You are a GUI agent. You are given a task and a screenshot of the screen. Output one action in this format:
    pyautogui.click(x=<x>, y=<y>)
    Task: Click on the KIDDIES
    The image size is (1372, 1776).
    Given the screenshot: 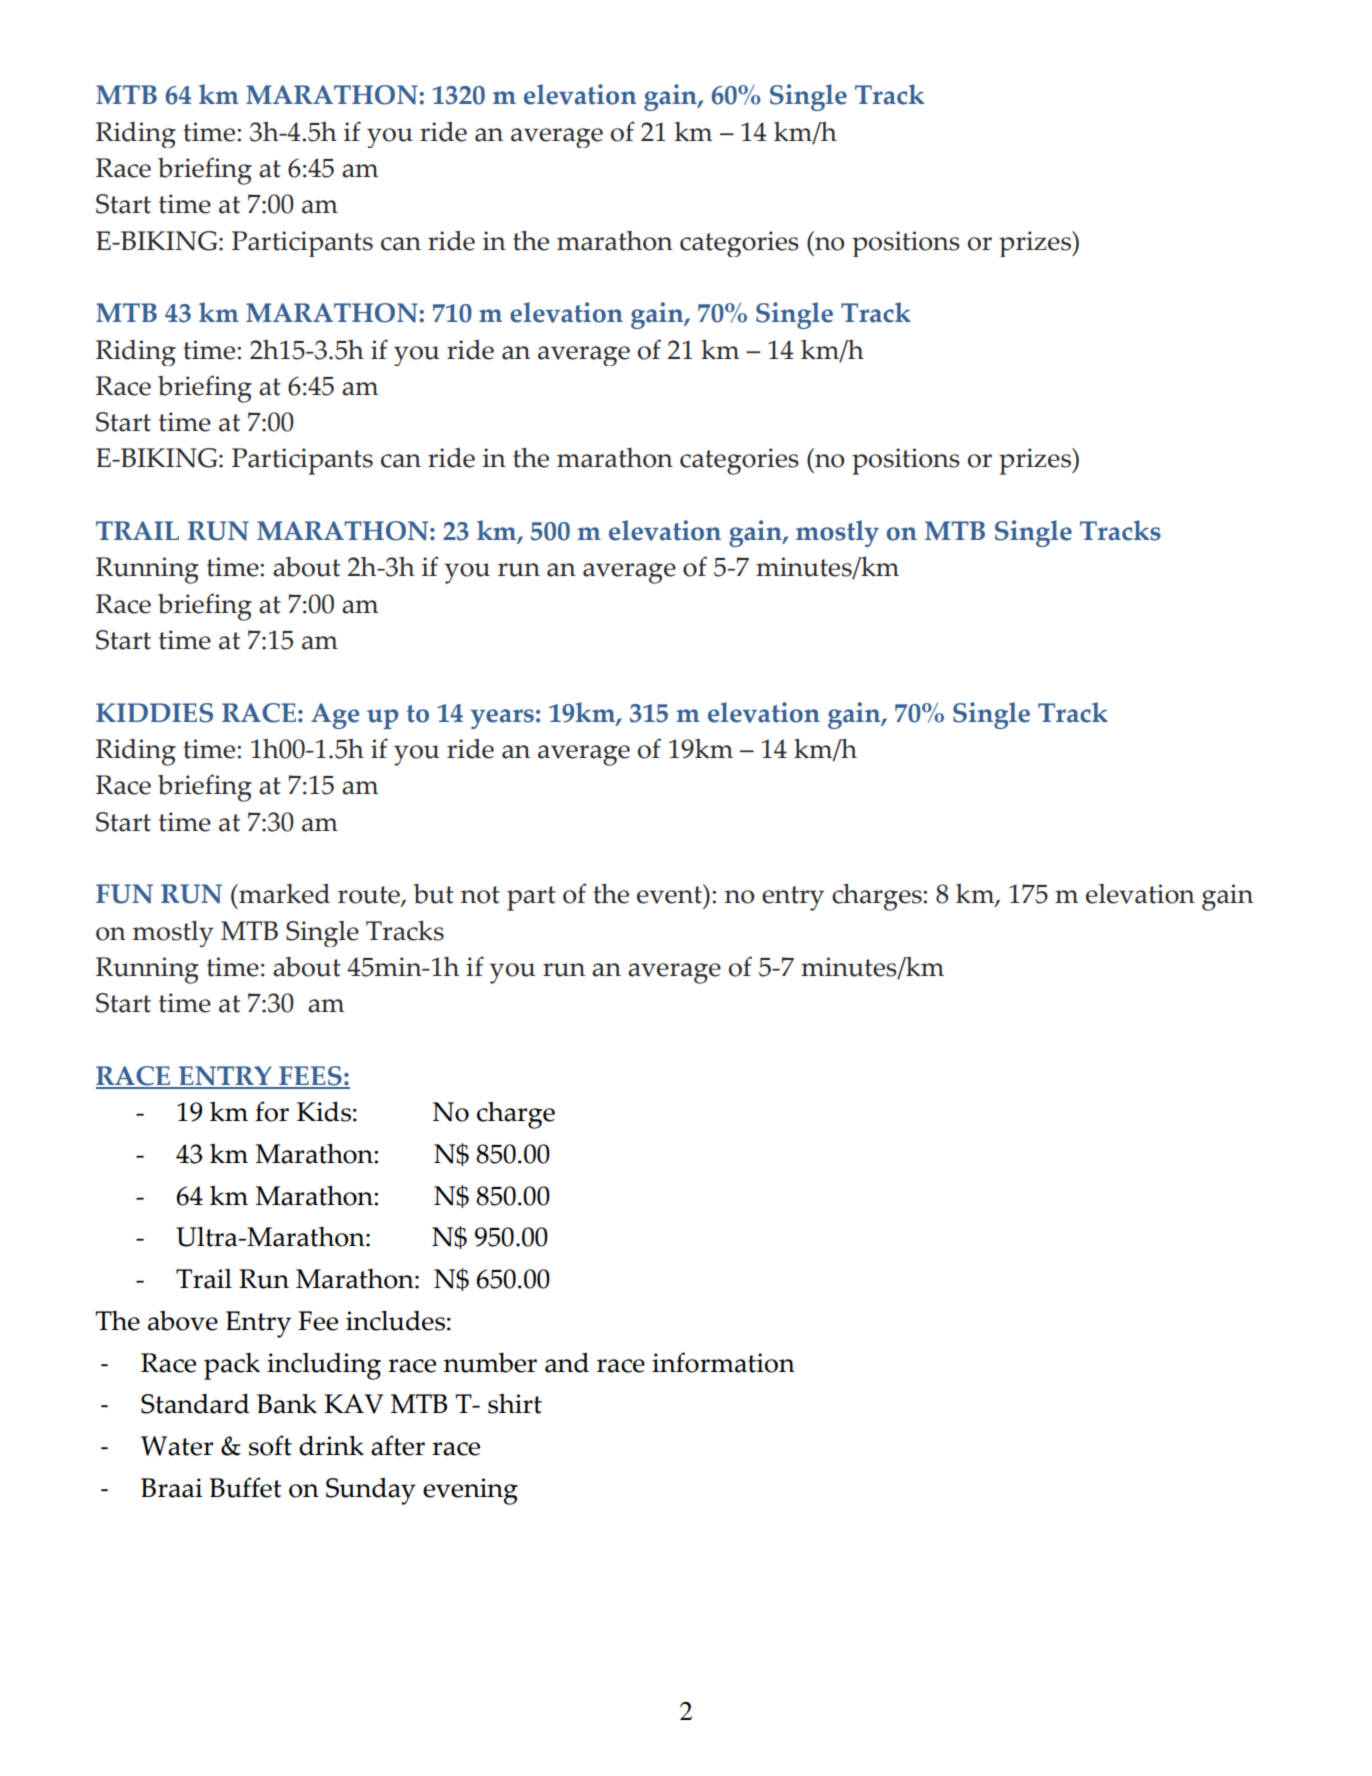 What is the action you would take?
    pyautogui.click(x=154, y=713)
